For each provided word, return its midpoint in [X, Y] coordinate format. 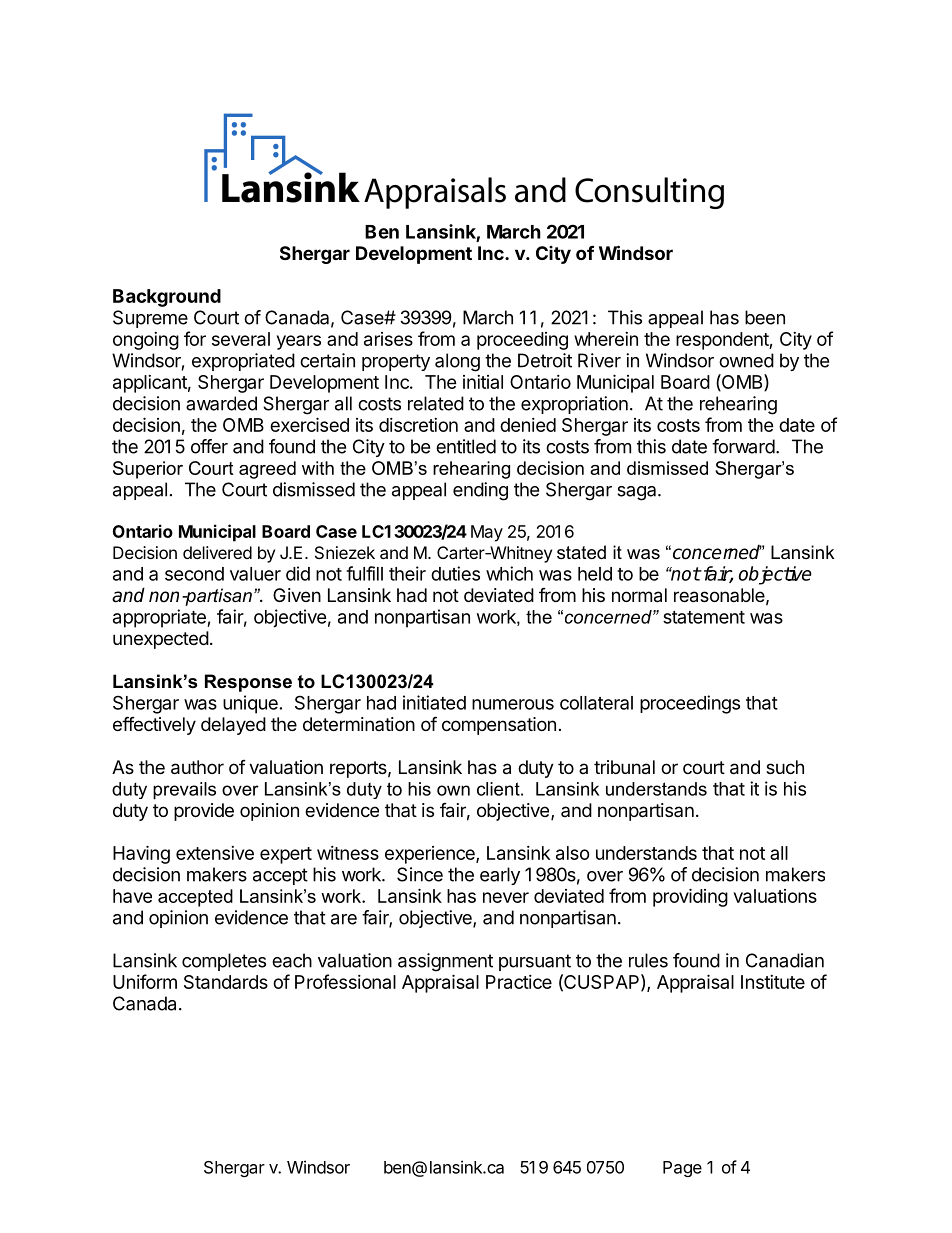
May [487, 533]
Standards [226, 982]
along [457, 362]
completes [224, 962]
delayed [233, 726]
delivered [217, 552]
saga [638, 493]
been [765, 317]
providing [690, 897]
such [785, 767]
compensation [499, 726]
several [241, 339]
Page [682, 1169]
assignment [445, 962]
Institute [773, 982]
